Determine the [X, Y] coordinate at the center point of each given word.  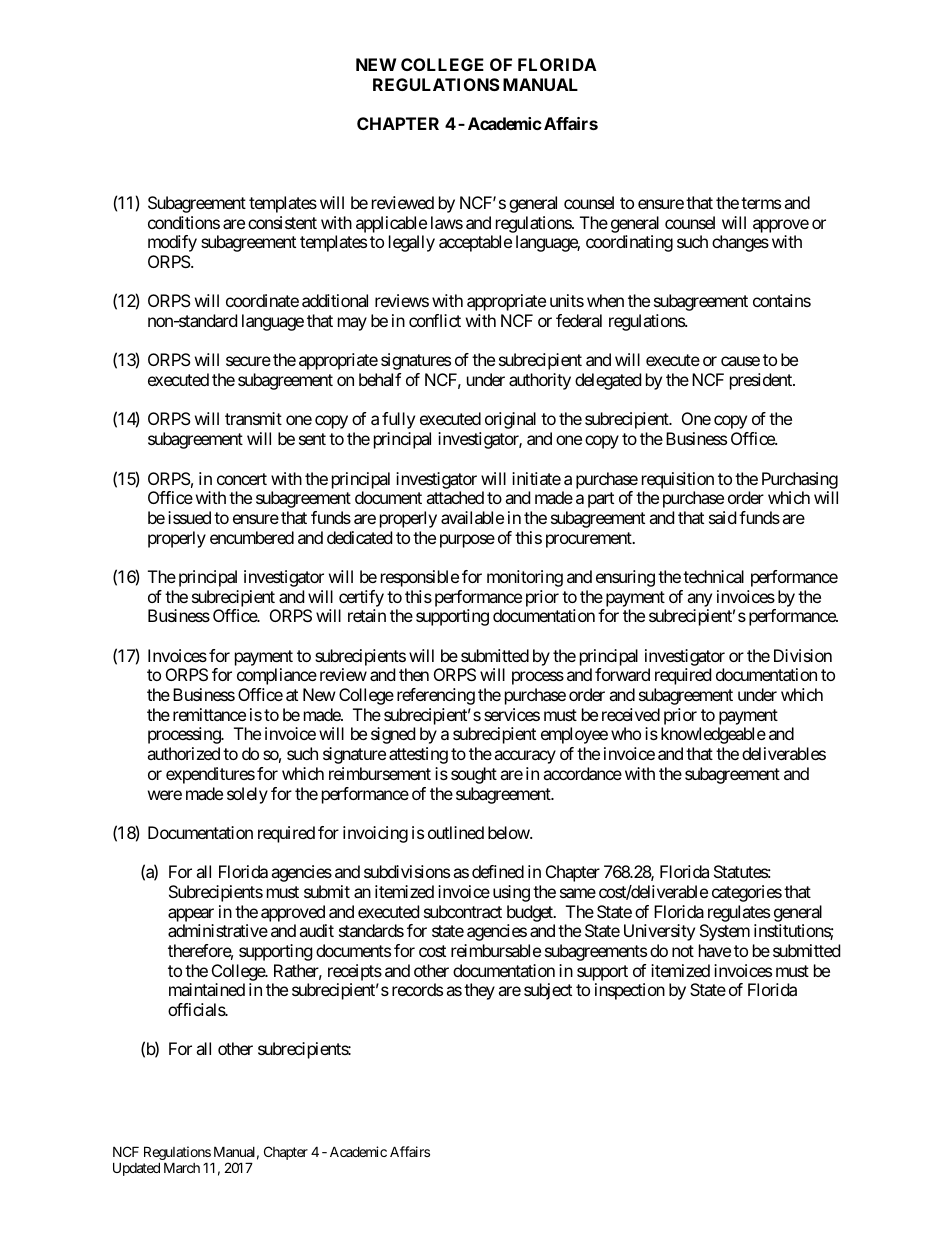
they [479, 991]
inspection [630, 991]
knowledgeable [713, 735]
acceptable [475, 243]
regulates [739, 913]
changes [740, 243]
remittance [209, 714]
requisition [678, 480]
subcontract [463, 911]
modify [172, 243]
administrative [218, 930]
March [182, 1167]
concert [242, 479]
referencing [436, 696]
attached [455, 497]
